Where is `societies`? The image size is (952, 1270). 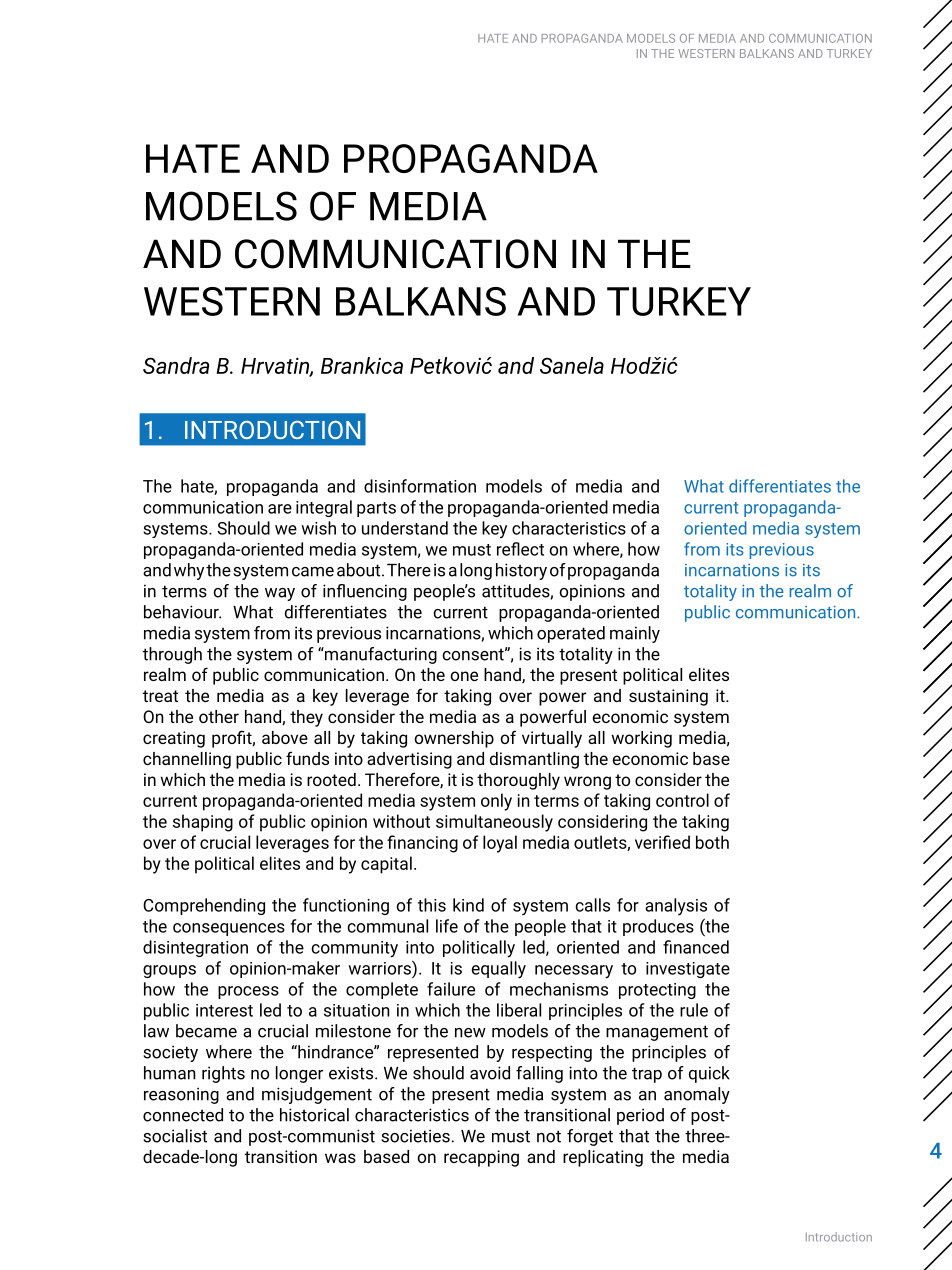
societies is located at coordinates (415, 1136).
